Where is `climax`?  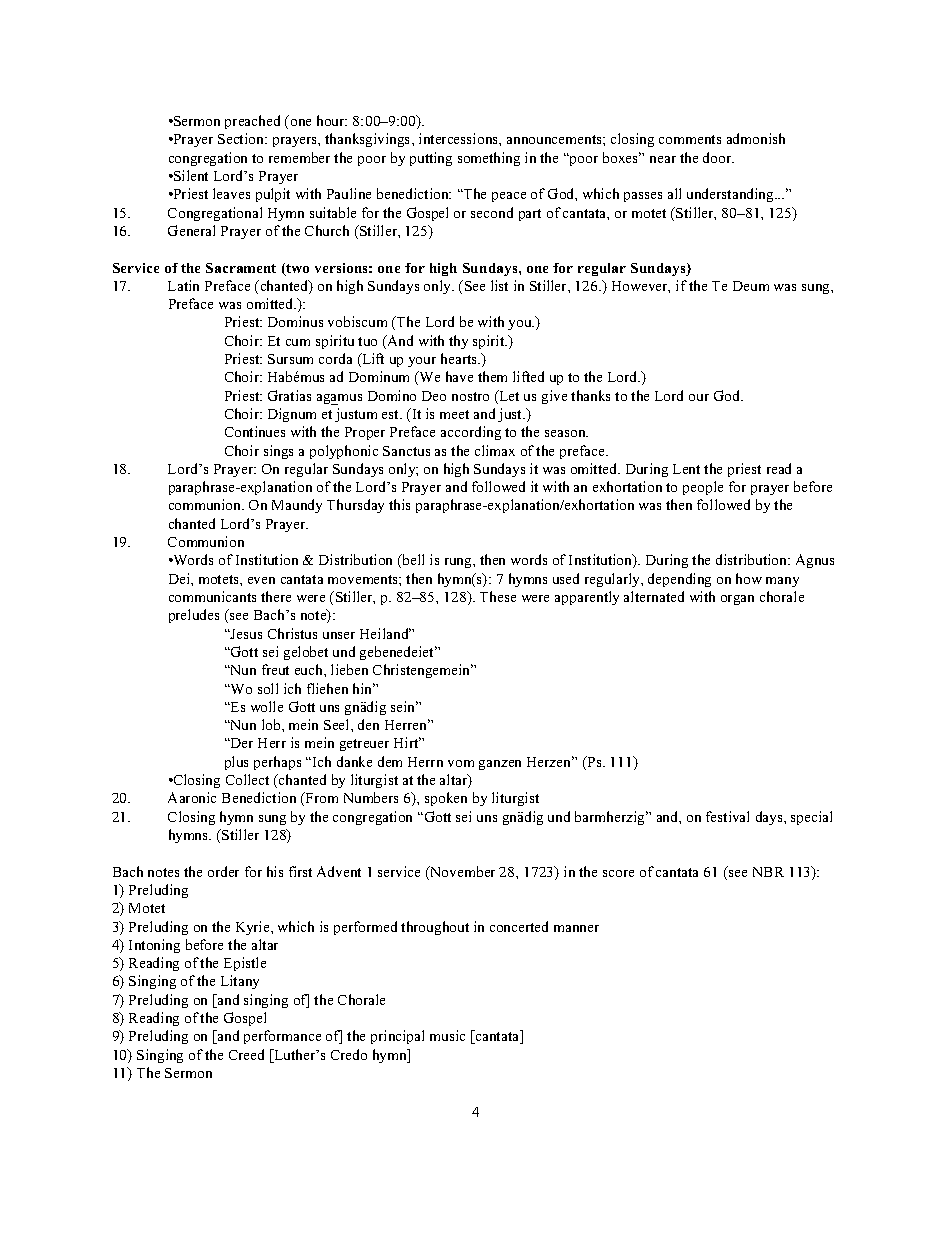
climax is located at coordinates (495, 450).
